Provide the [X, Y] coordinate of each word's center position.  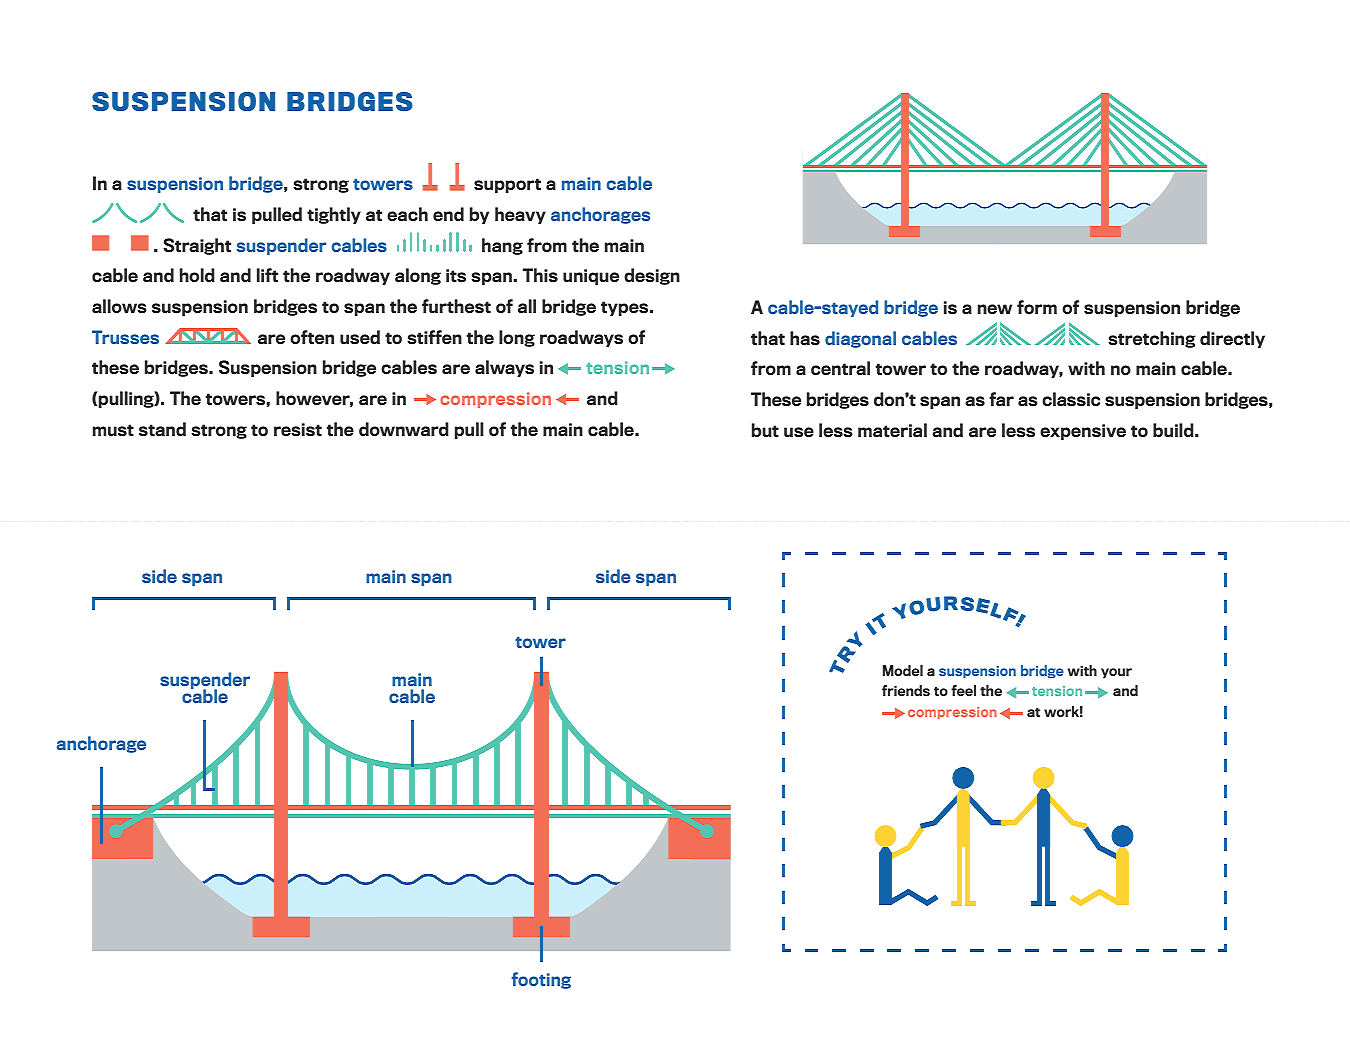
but [765, 430]
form [1037, 307]
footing [541, 980]
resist [298, 429]
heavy [520, 215]
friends [906, 690]
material [892, 430]
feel [963, 690]
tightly [334, 215]
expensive [1083, 432]
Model [903, 670]
